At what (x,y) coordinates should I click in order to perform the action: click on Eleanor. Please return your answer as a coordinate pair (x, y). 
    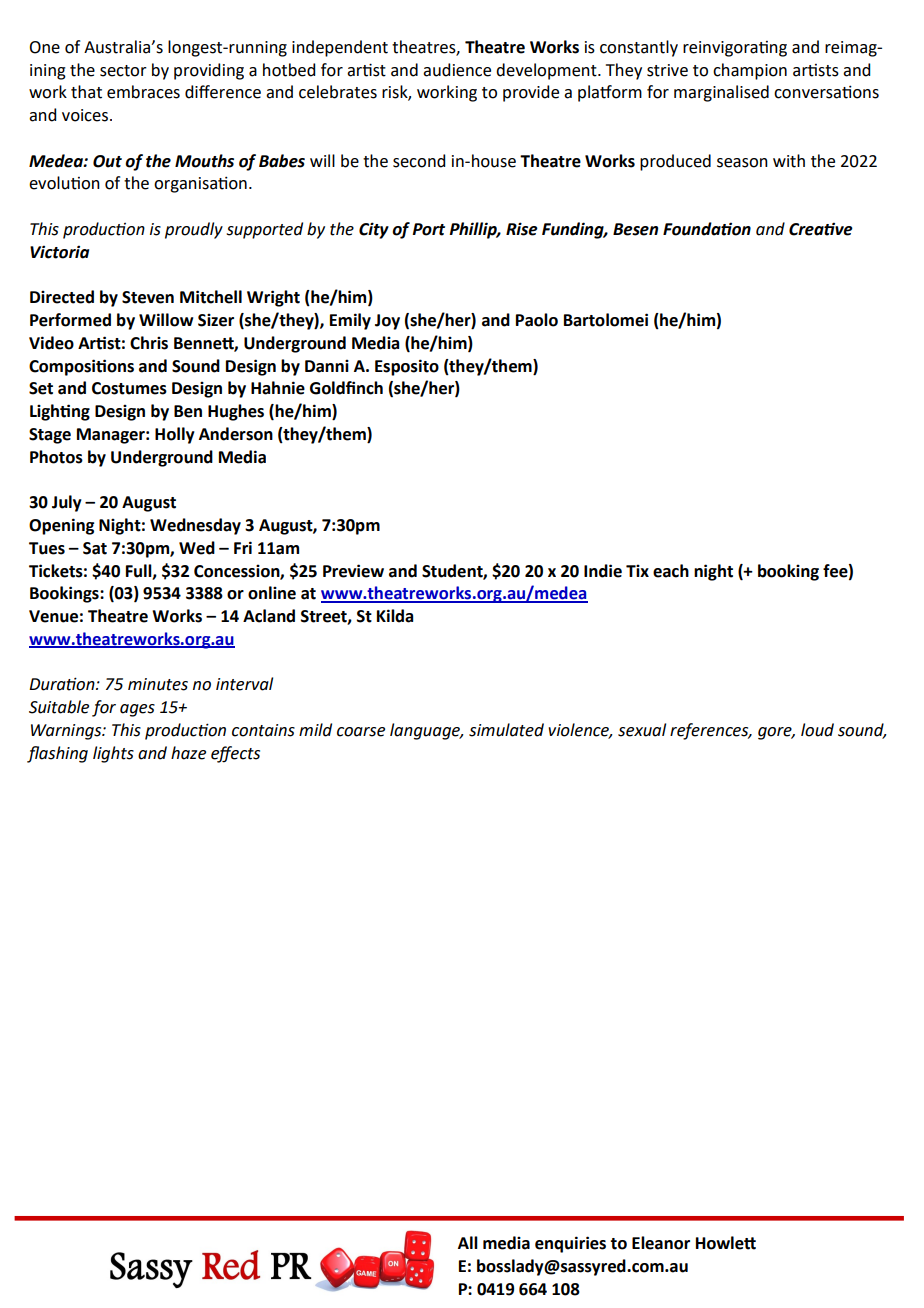
    Looking at the image, I should click on (661, 1243).
